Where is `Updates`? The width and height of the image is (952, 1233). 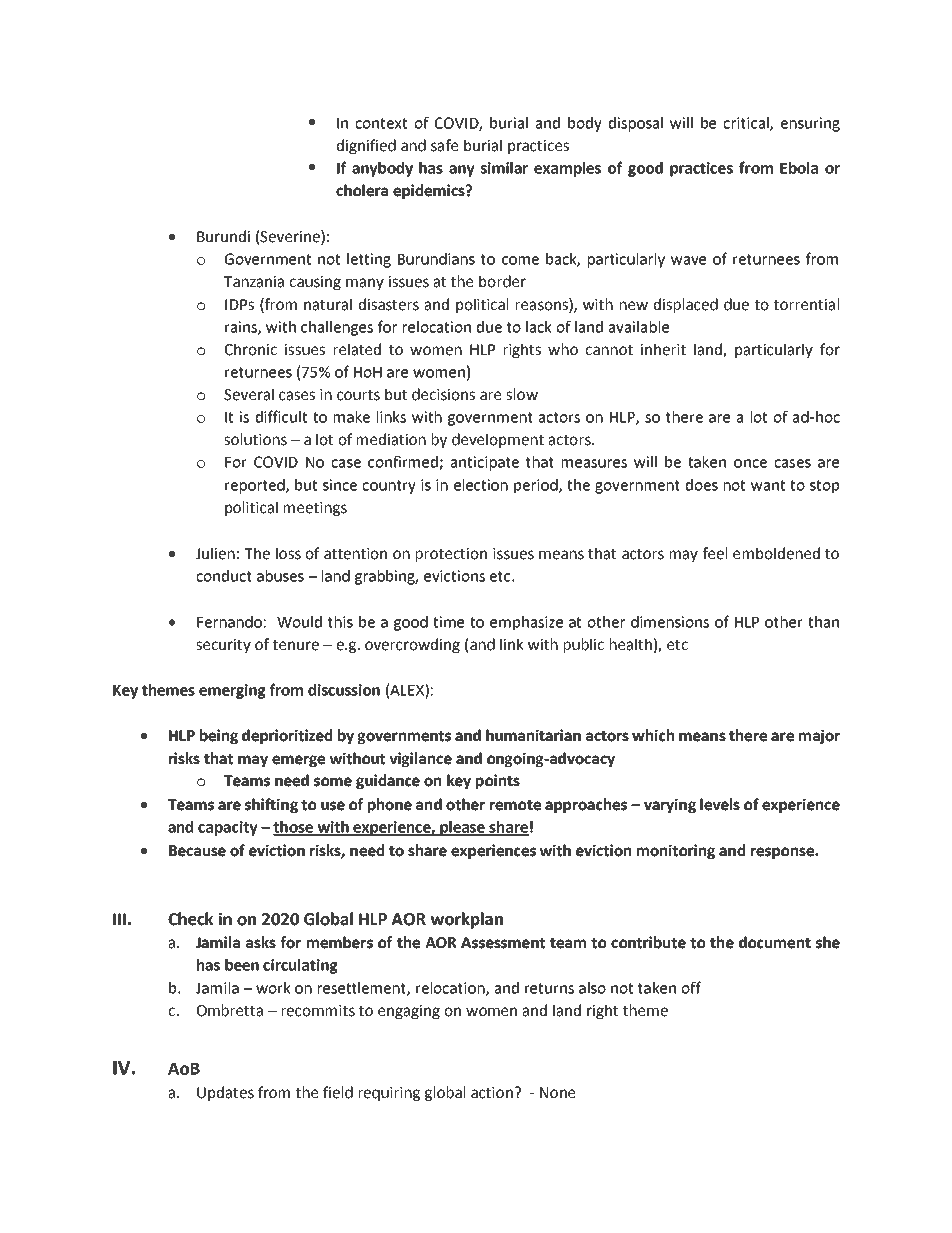
Updates is located at coordinates (225, 1093).
